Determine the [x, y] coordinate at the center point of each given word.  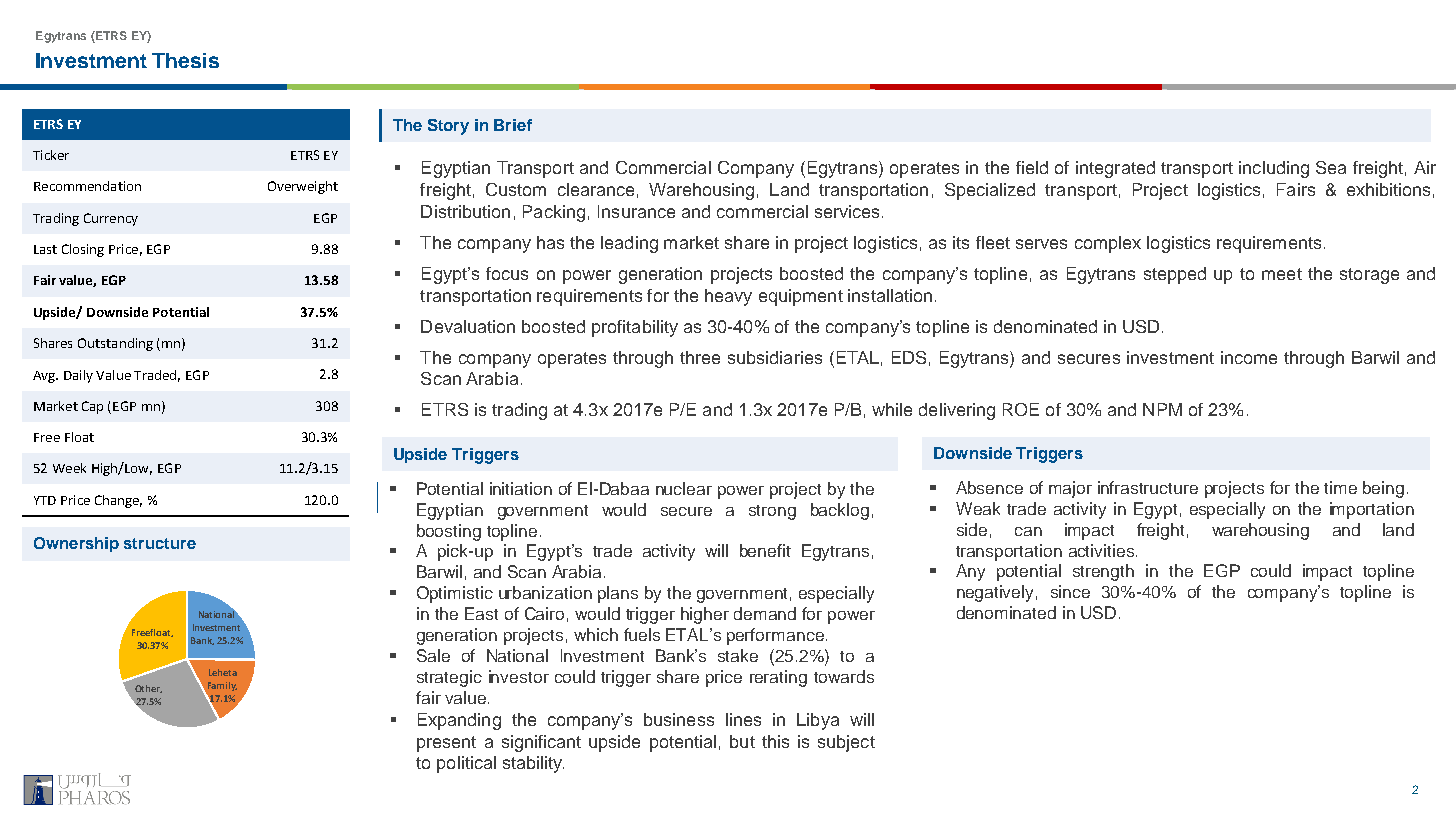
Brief [513, 125]
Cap [92, 407]
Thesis [185, 60]
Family [221, 687]
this [775, 741]
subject [846, 743]
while [892, 409]
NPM [1162, 409]
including [1274, 169]
